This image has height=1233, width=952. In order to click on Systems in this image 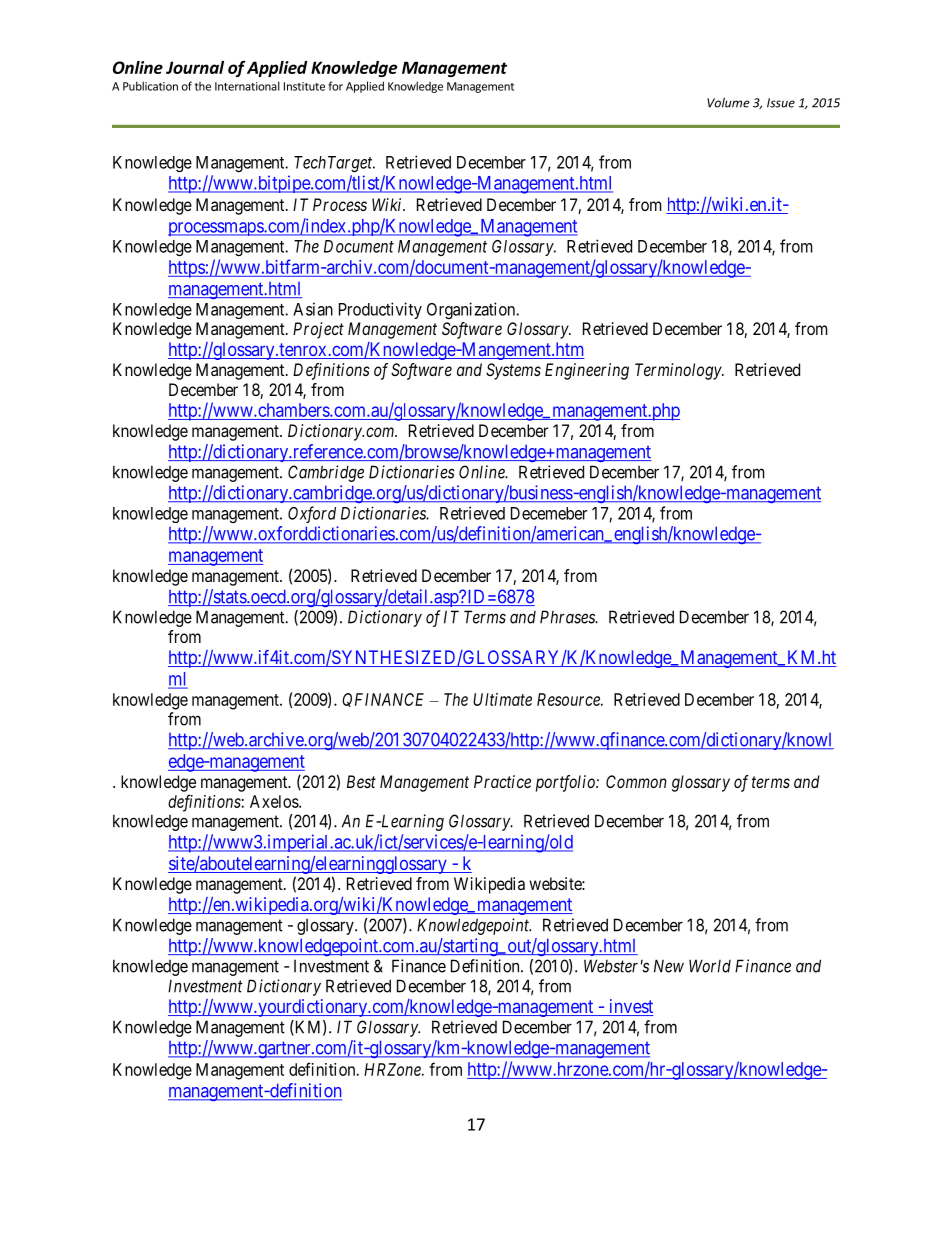, I will do `click(513, 371)`.
